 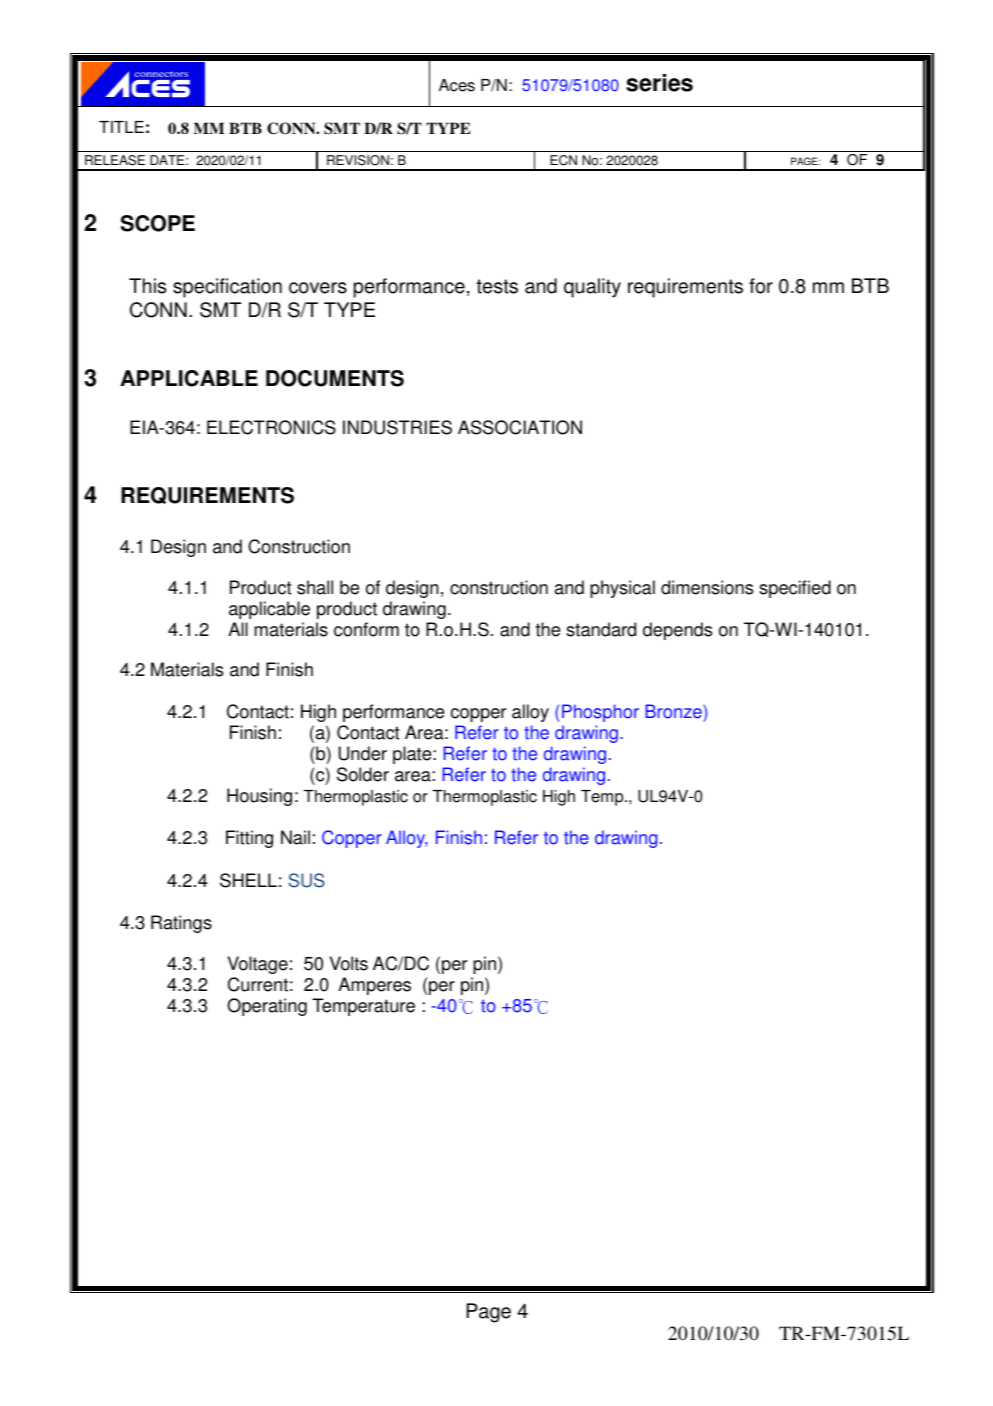 What do you see at coordinates (707, 587) in the document?
I see `dimensions` at bounding box center [707, 587].
